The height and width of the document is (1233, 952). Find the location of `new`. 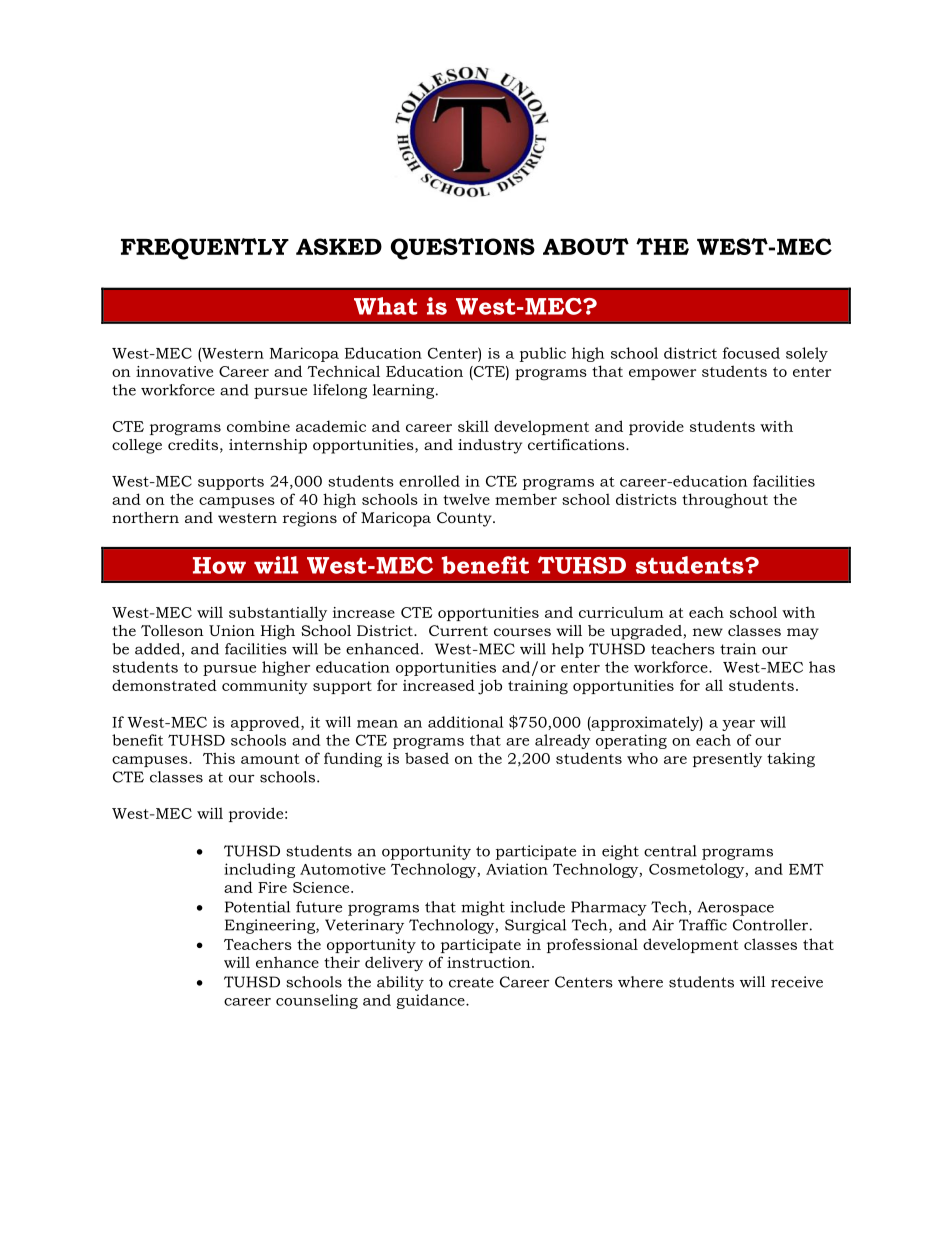

new is located at coordinates (708, 632).
